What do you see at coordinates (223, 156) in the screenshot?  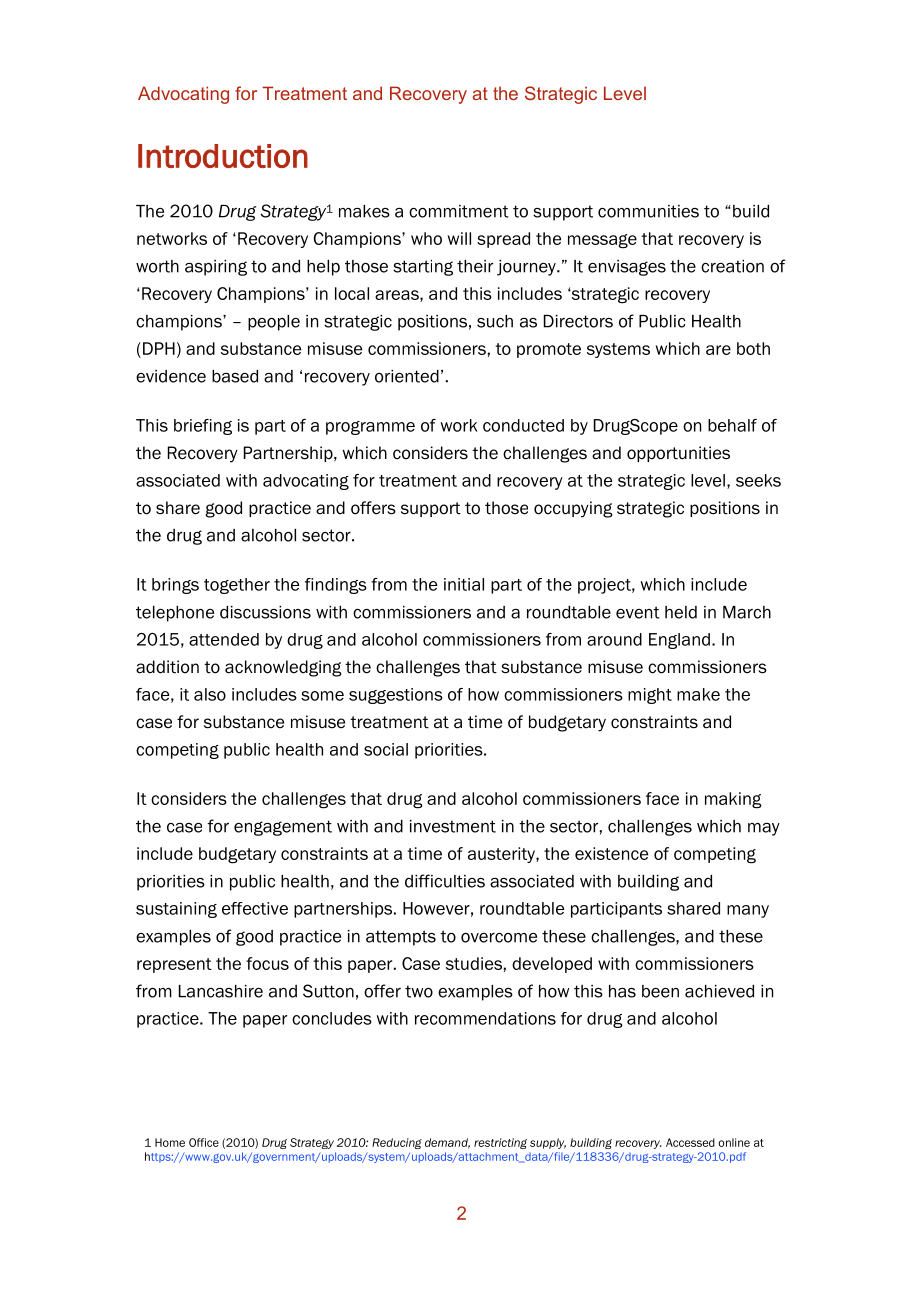 I see `Introduction` at bounding box center [223, 156].
